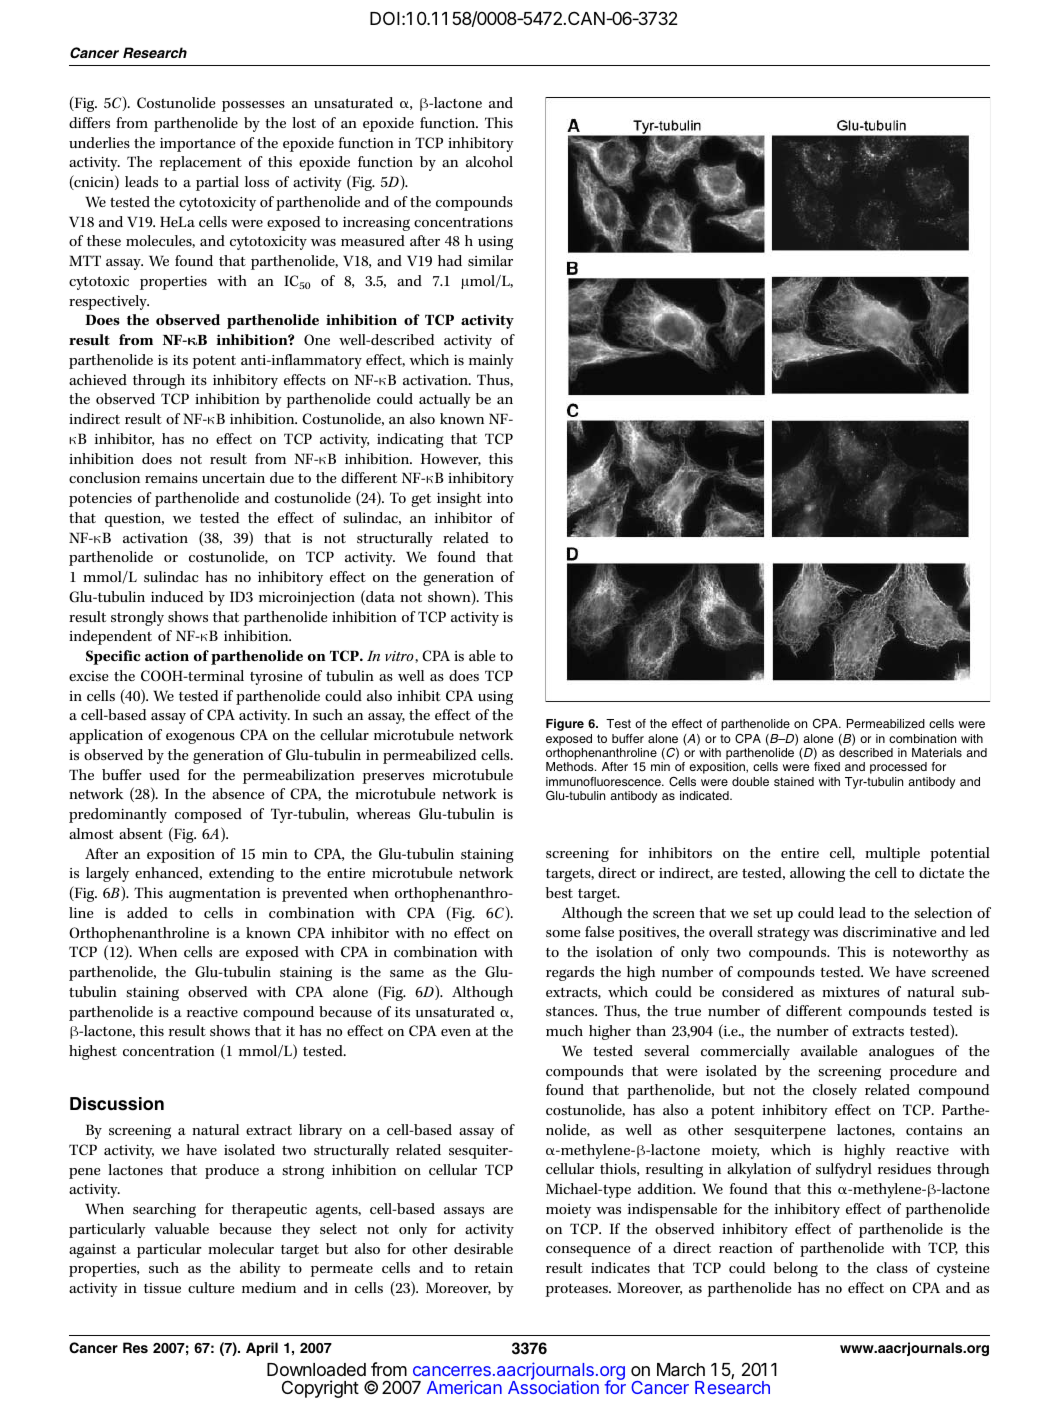 The image size is (1054, 1411). What do you see at coordinates (892, 1267) in the screenshot?
I see `class` at bounding box center [892, 1267].
